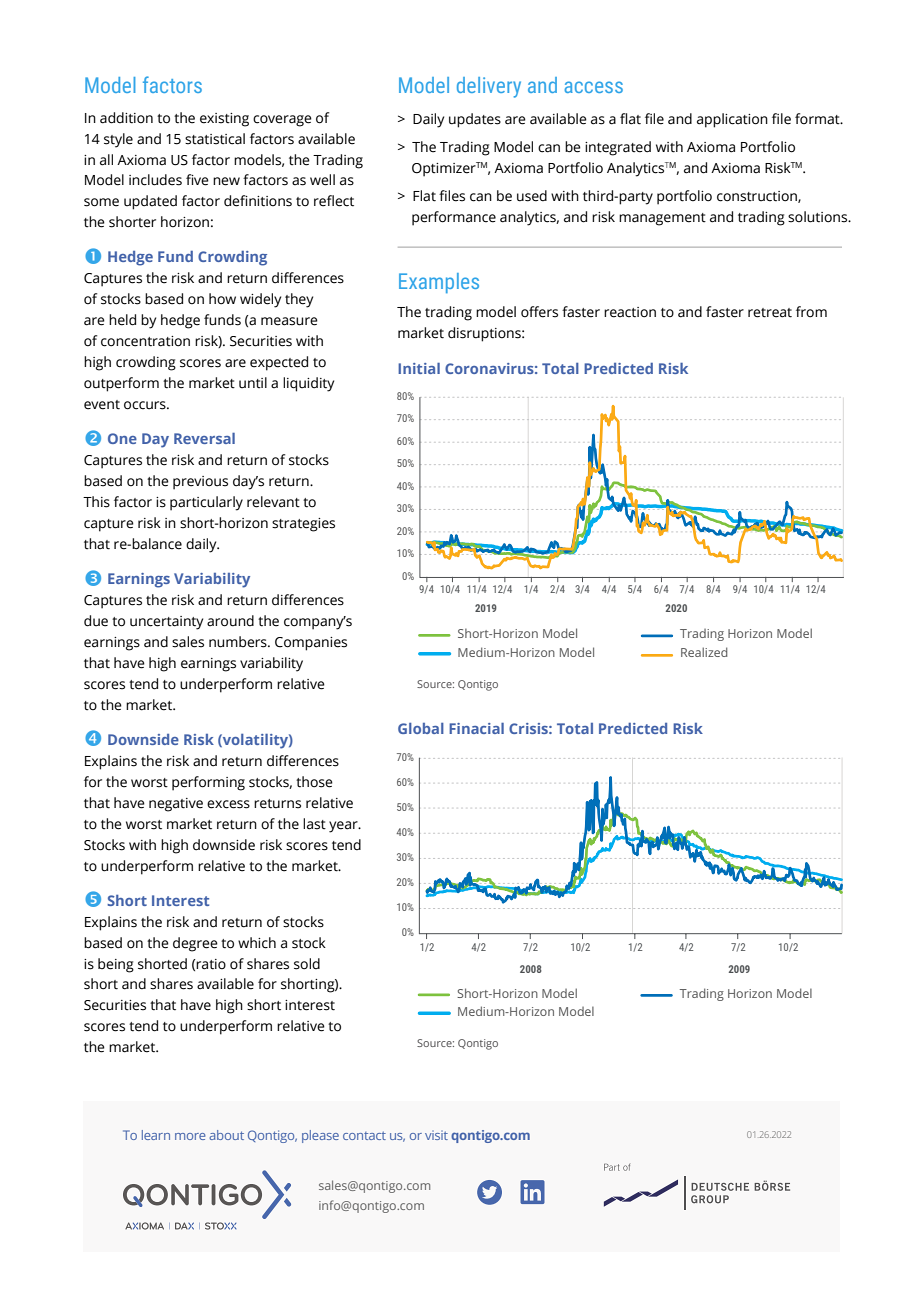 The height and width of the screenshot is (1308, 924). Describe the element at coordinates (166, 623) in the screenshot. I see `uncertainty` at that location.
